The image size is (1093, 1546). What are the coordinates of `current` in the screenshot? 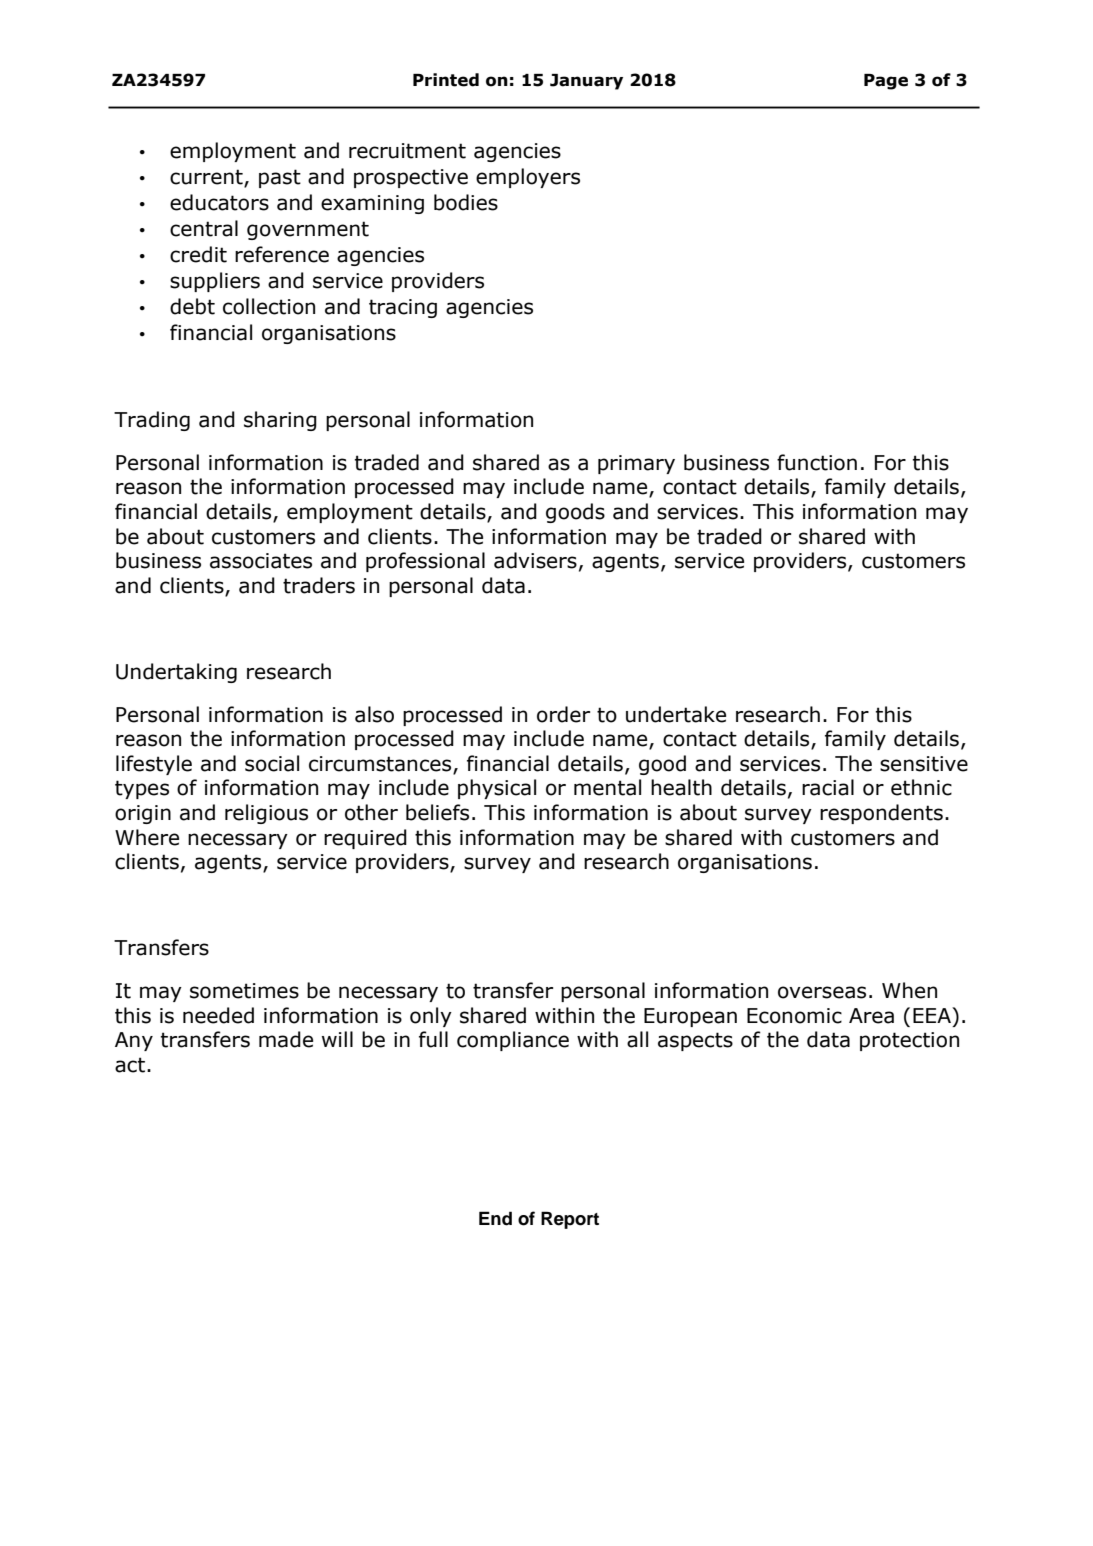 It's located at (207, 178).
